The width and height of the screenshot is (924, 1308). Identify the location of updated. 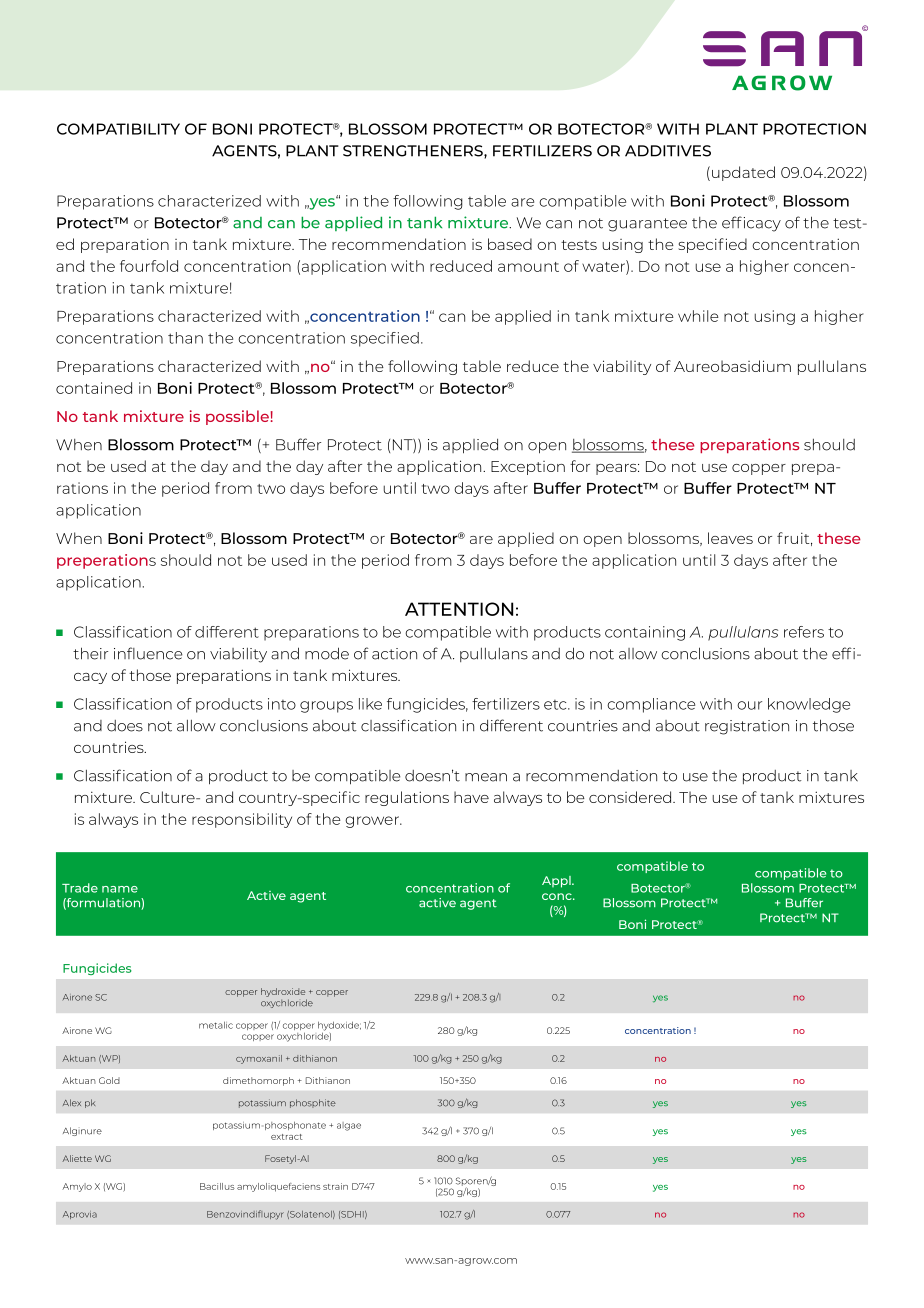
(743, 173).
